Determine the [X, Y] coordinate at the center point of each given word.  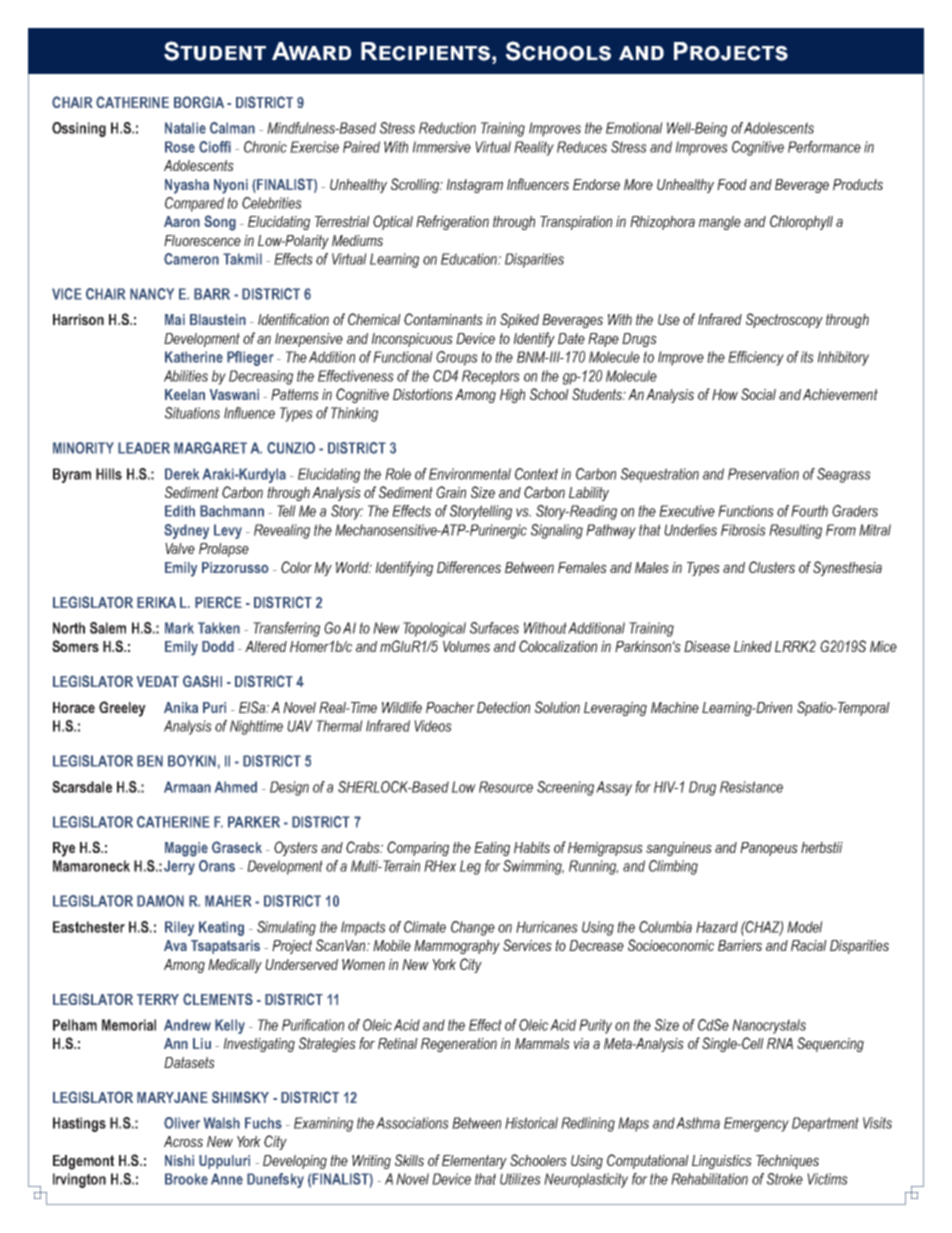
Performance [824, 147]
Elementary [474, 1162]
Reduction [447, 128]
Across [183, 1141]
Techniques [787, 1162]
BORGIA [199, 102]
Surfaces [494, 628]
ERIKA [156, 602]
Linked [753, 646]
